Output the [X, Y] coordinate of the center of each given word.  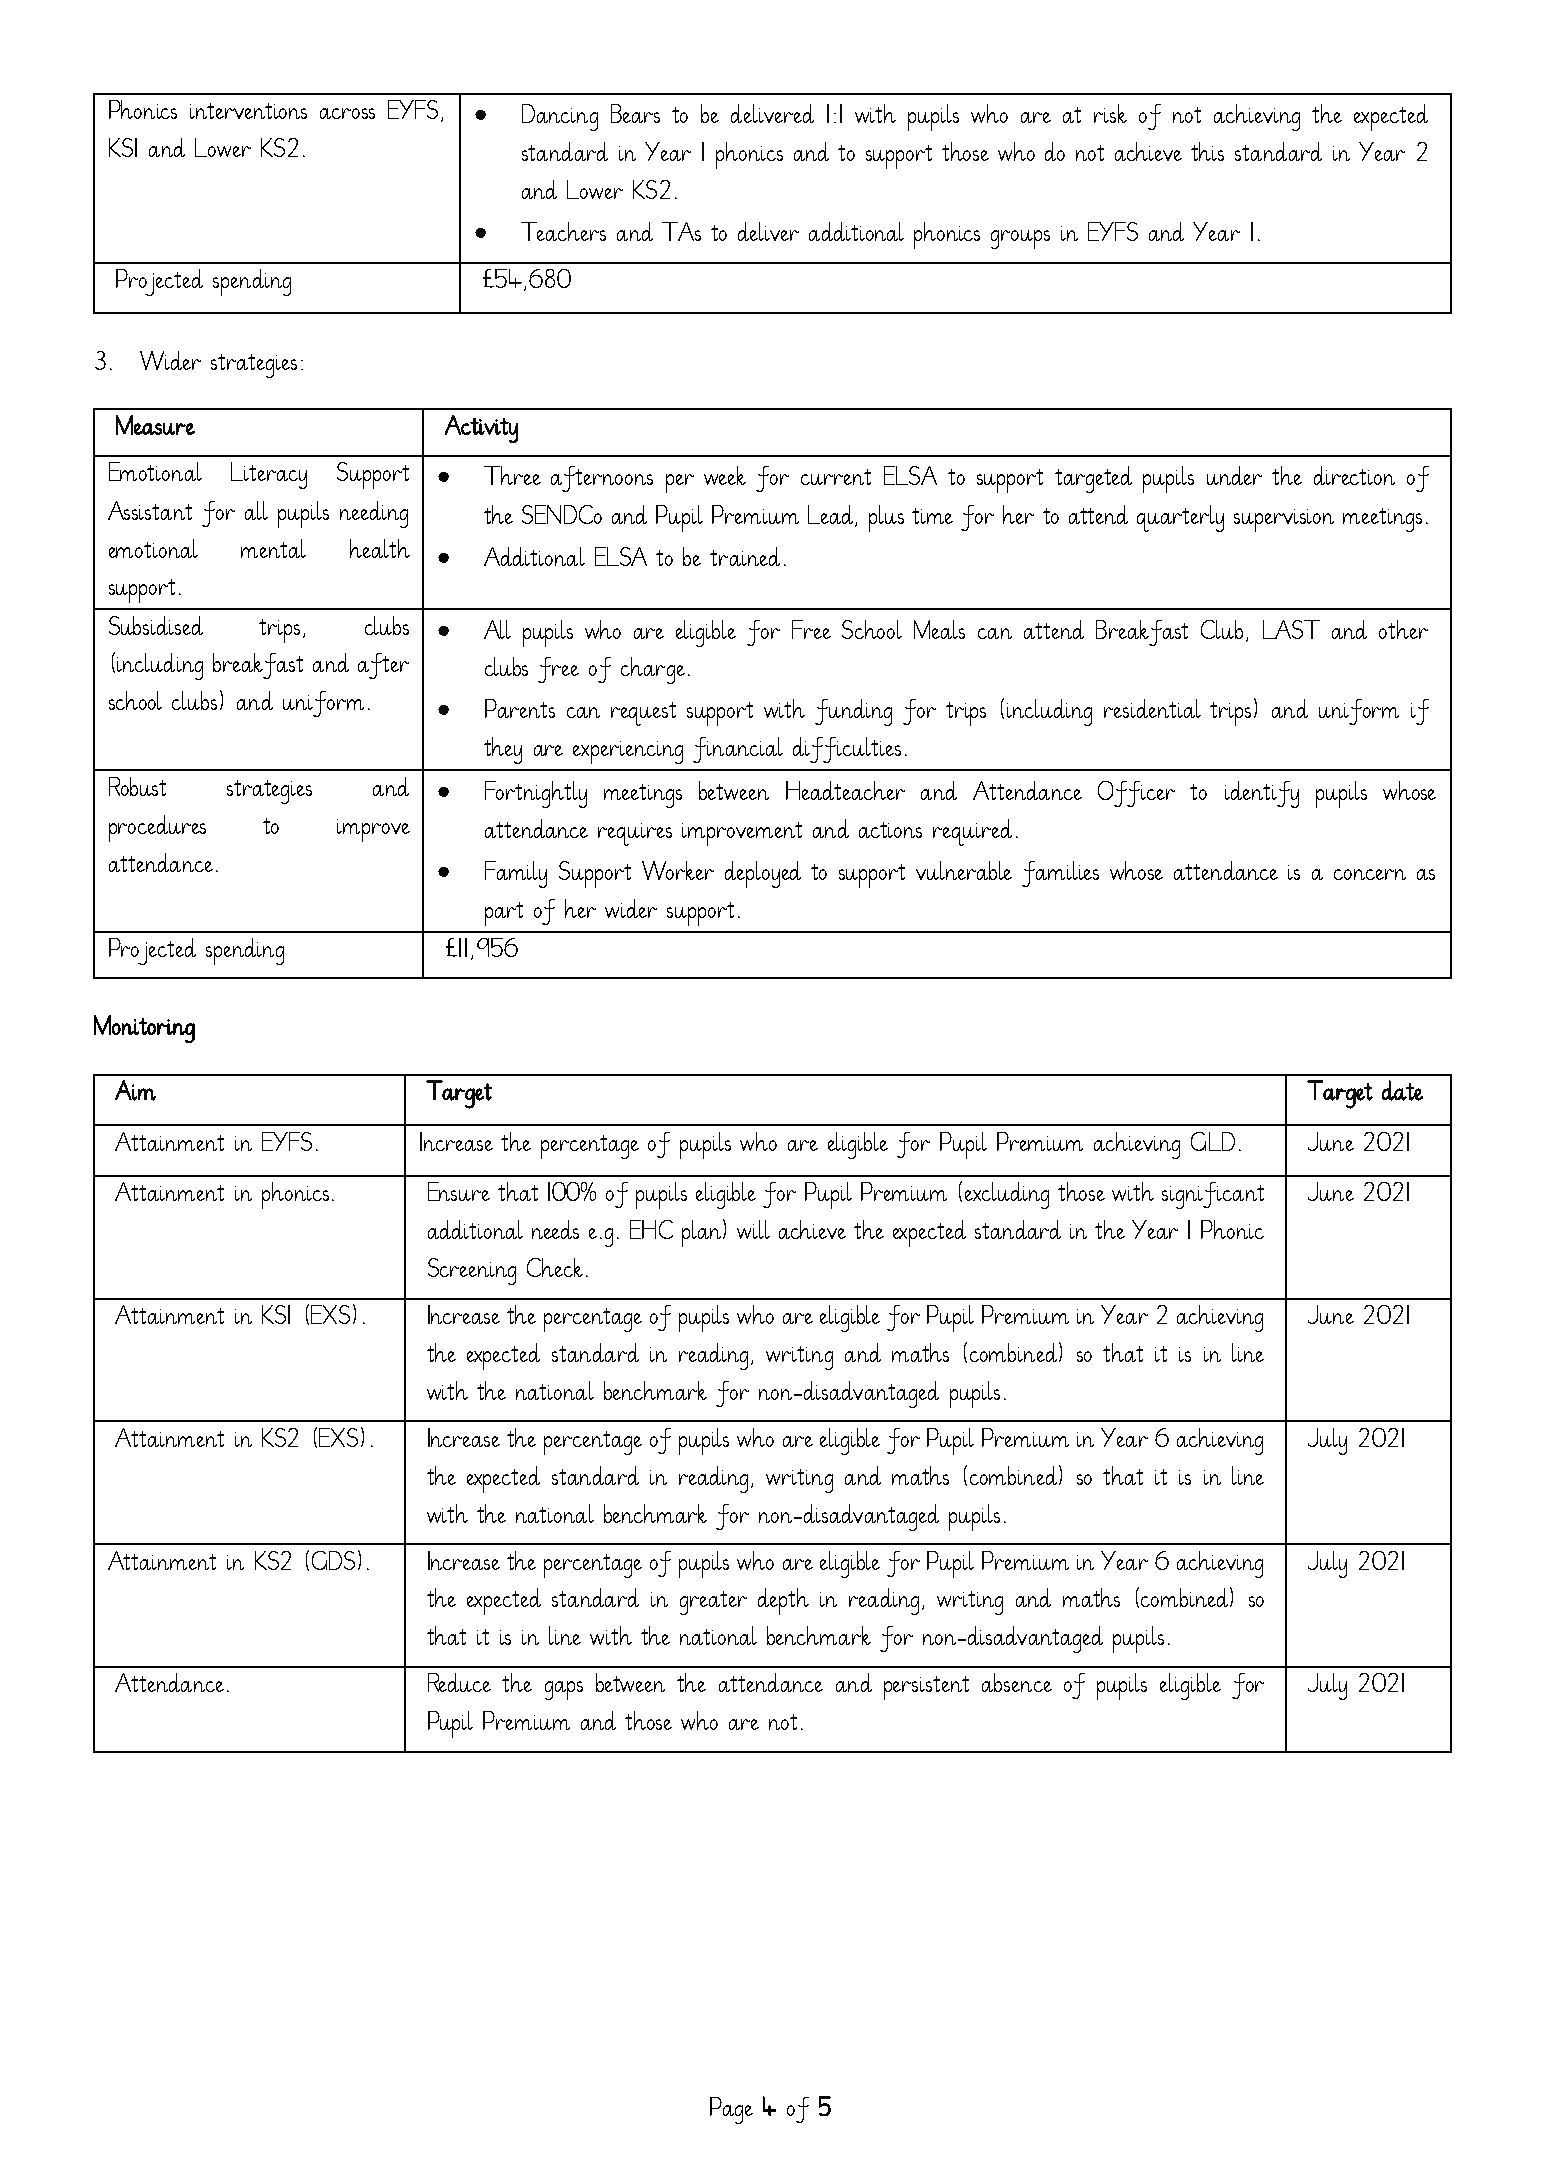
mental [273, 548]
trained [745, 556]
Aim [135, 1090]
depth [783, 1601]
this [1207, 151]
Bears [635, 113]
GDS [333, 1560]
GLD [1213, 1141]
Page [731, 2110]
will [753, 1229]
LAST [1291, 629]
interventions [248, 111]
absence [1017, 1682]
